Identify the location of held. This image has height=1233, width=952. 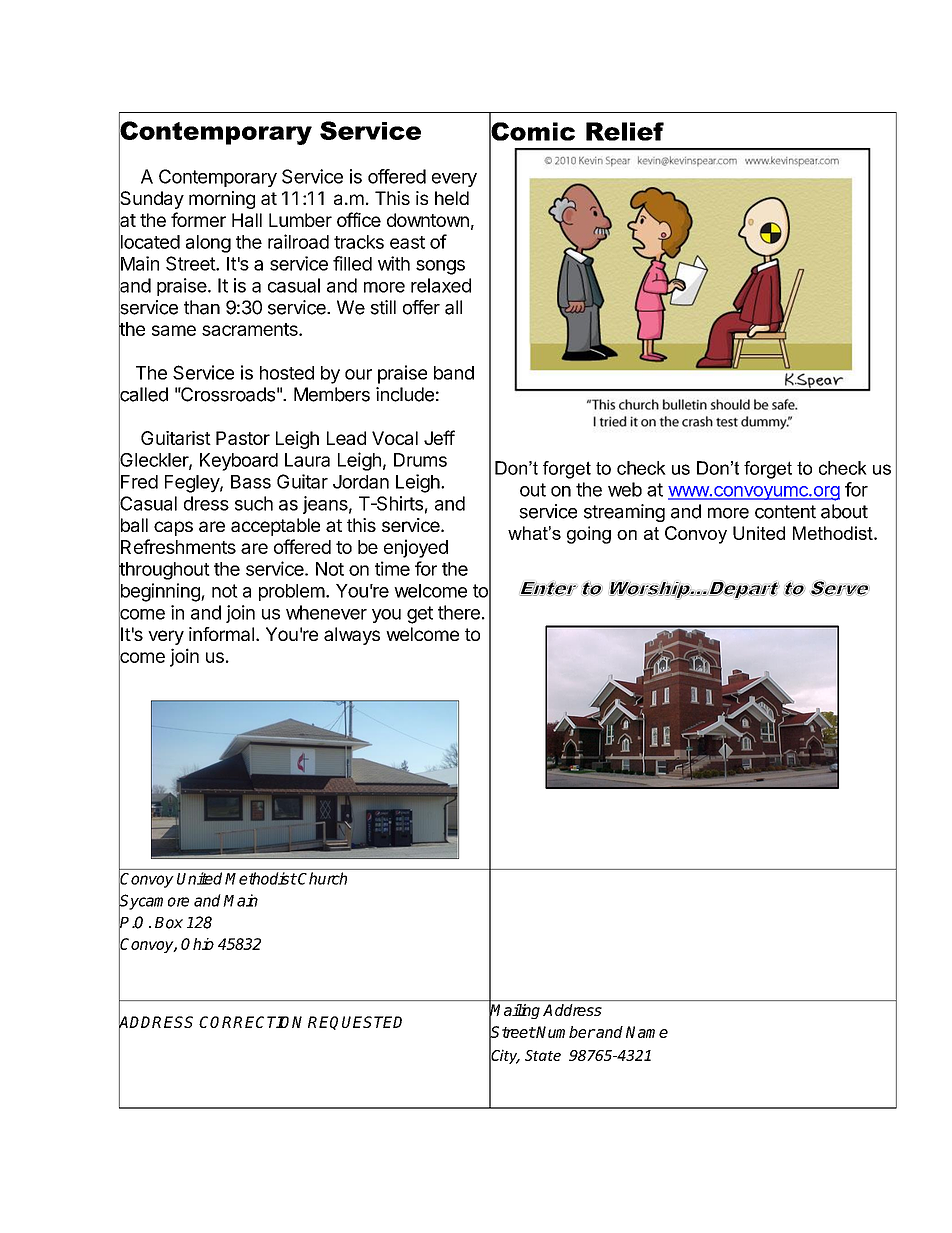
(452, 198).
